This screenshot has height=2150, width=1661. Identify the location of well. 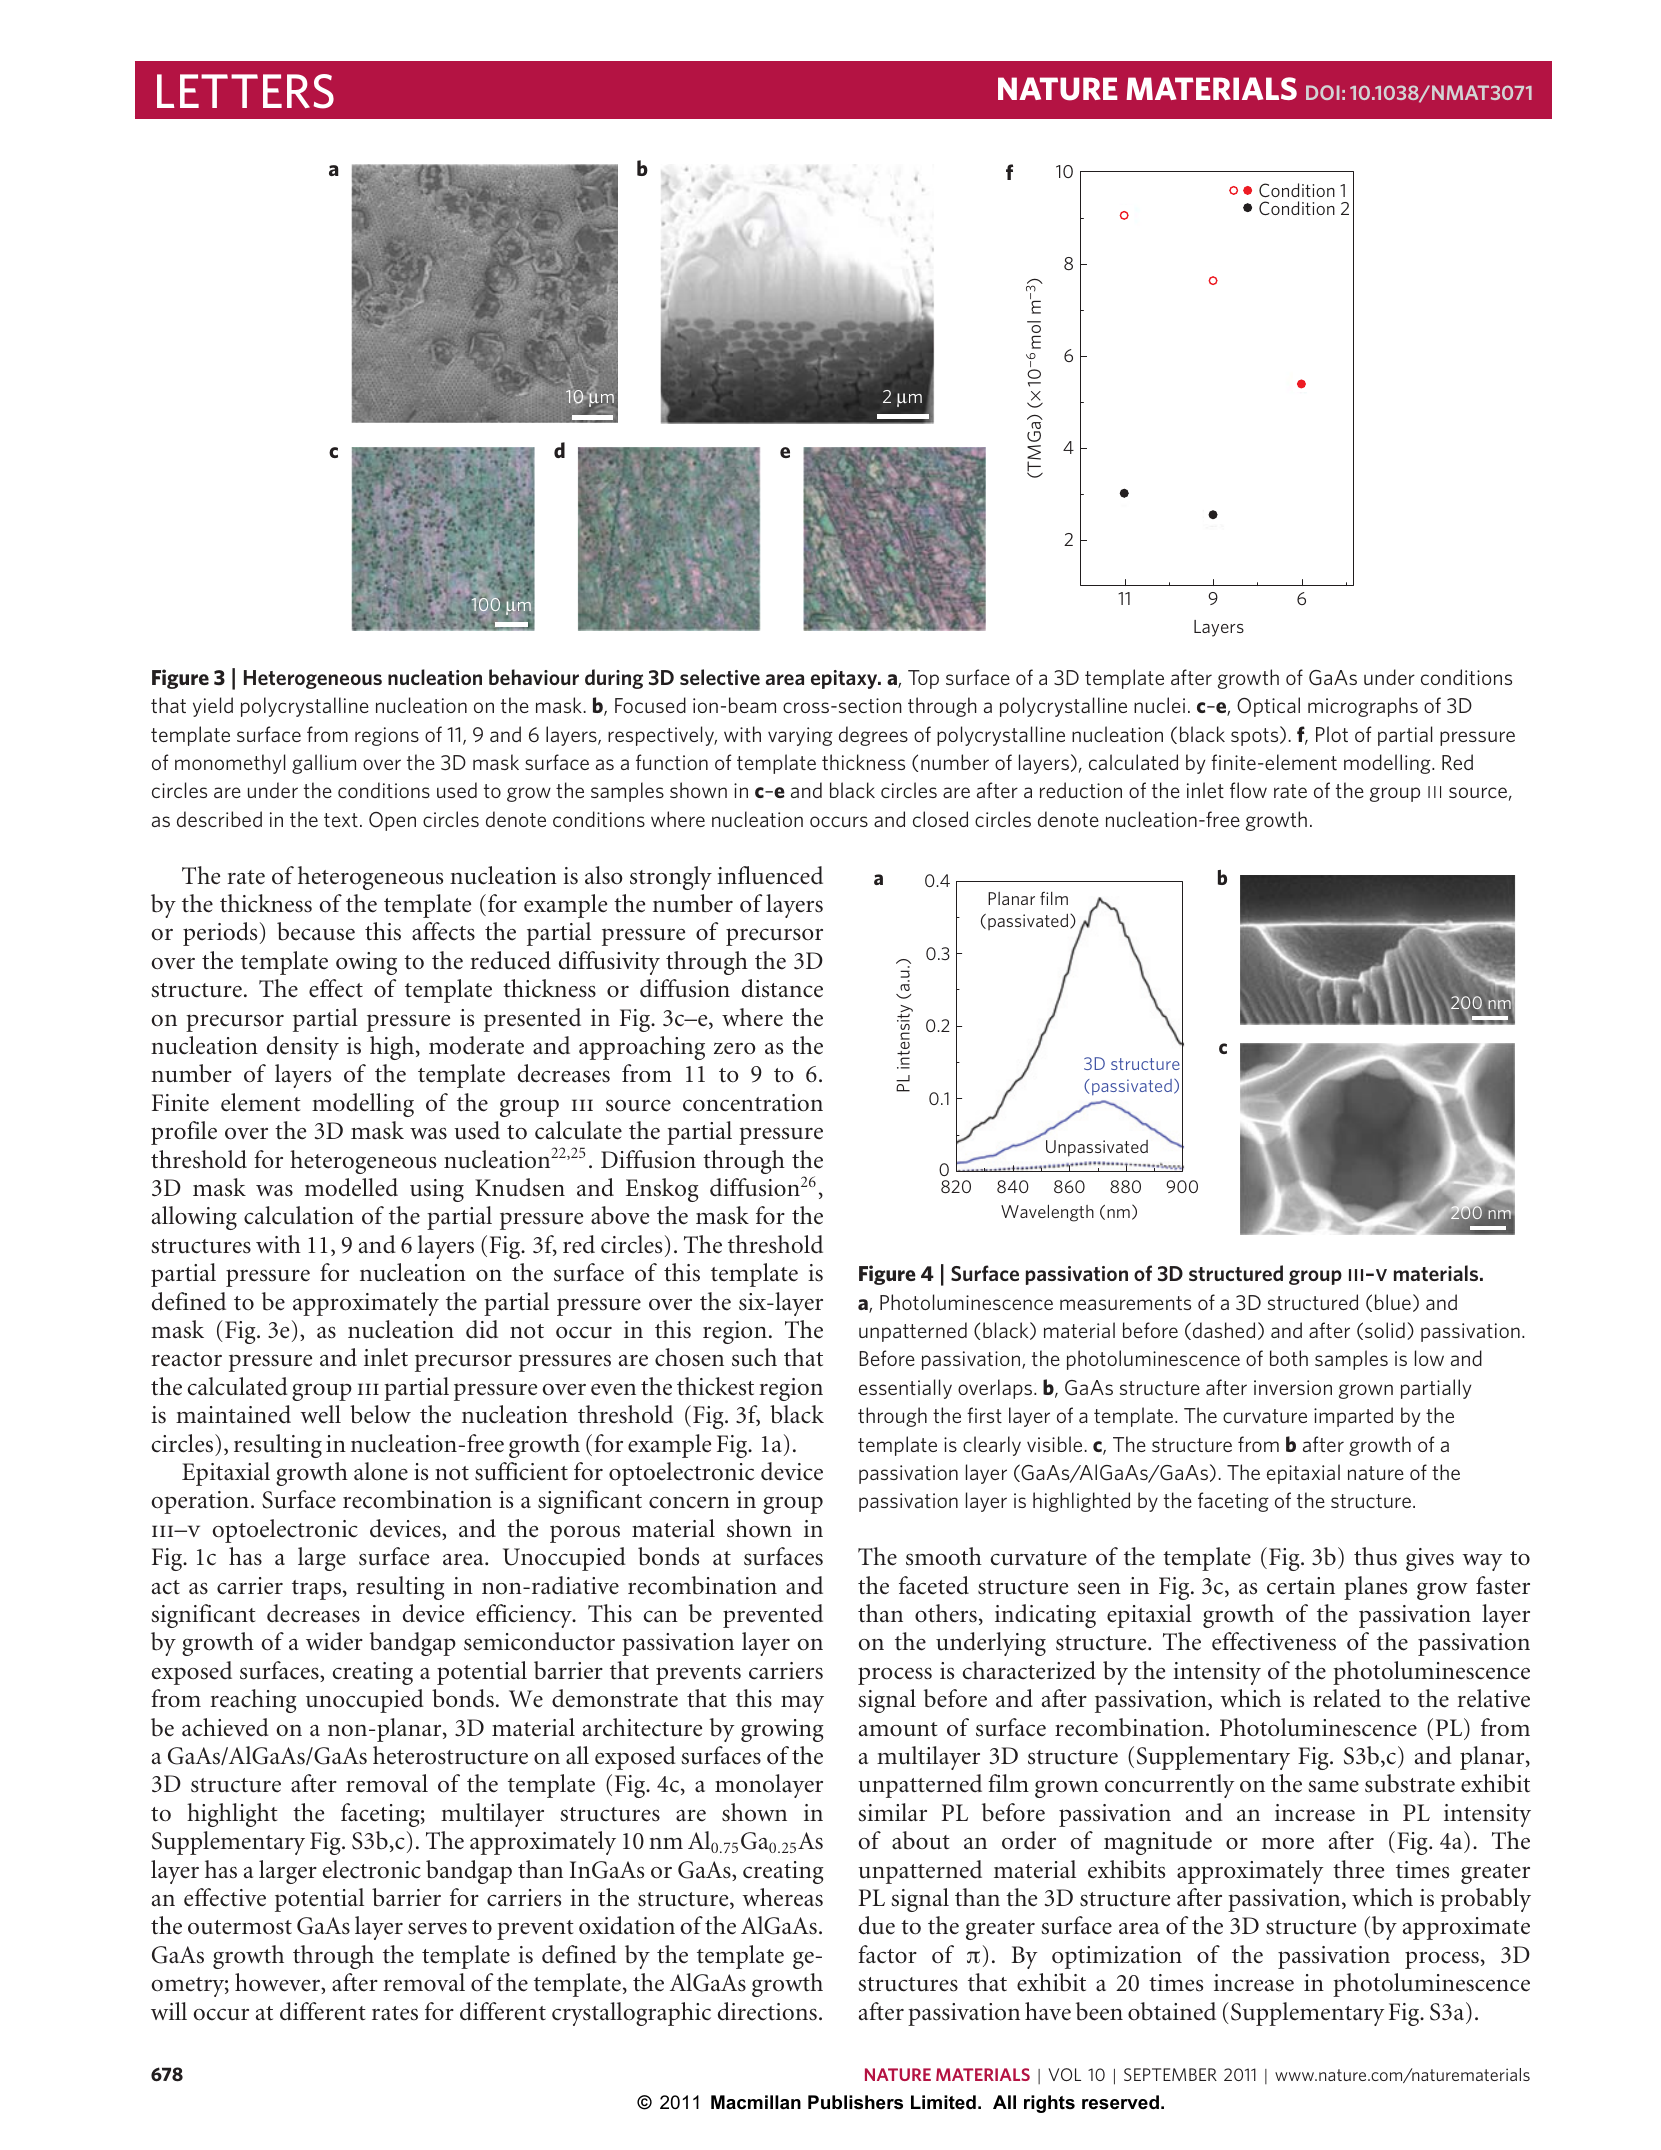
(320, 1414).
